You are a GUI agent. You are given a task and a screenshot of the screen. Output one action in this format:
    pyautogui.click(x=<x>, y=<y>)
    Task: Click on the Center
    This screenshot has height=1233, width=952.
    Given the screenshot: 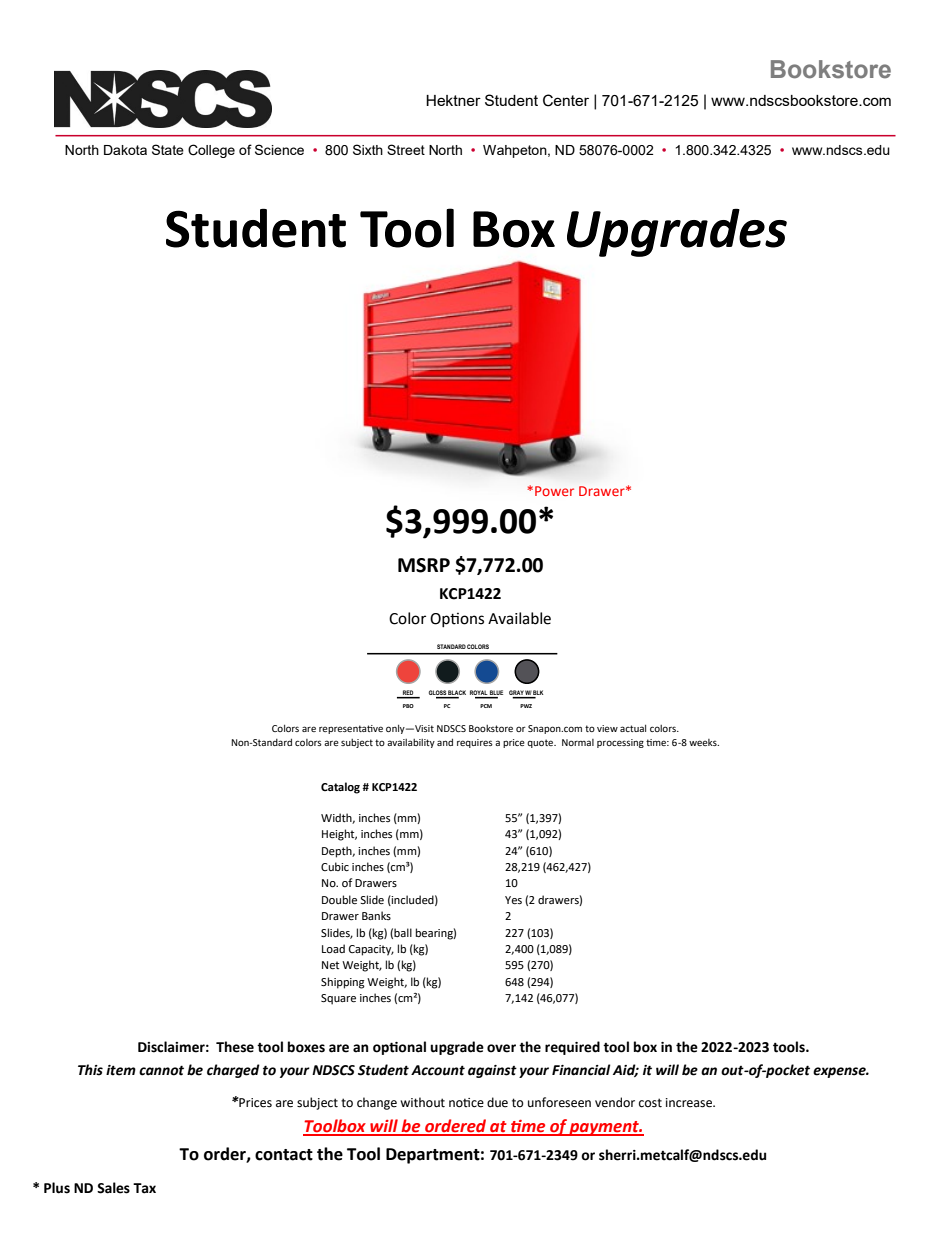 What is the action you would take?
    pyautogui.click(x=566, y=100)
